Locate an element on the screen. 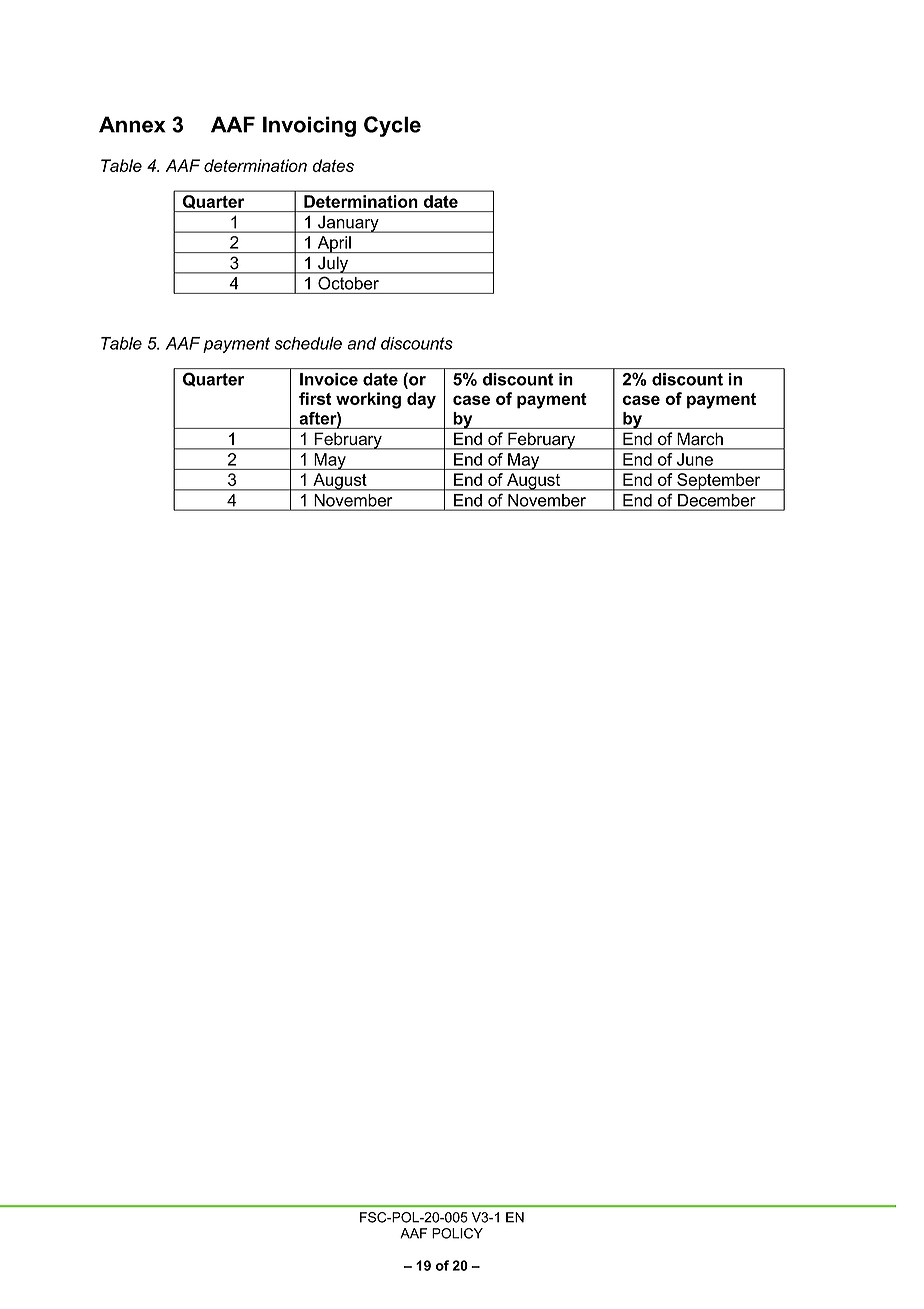 This screenshot has height=1309, width=924. September is located at coordinates (719, 482).
